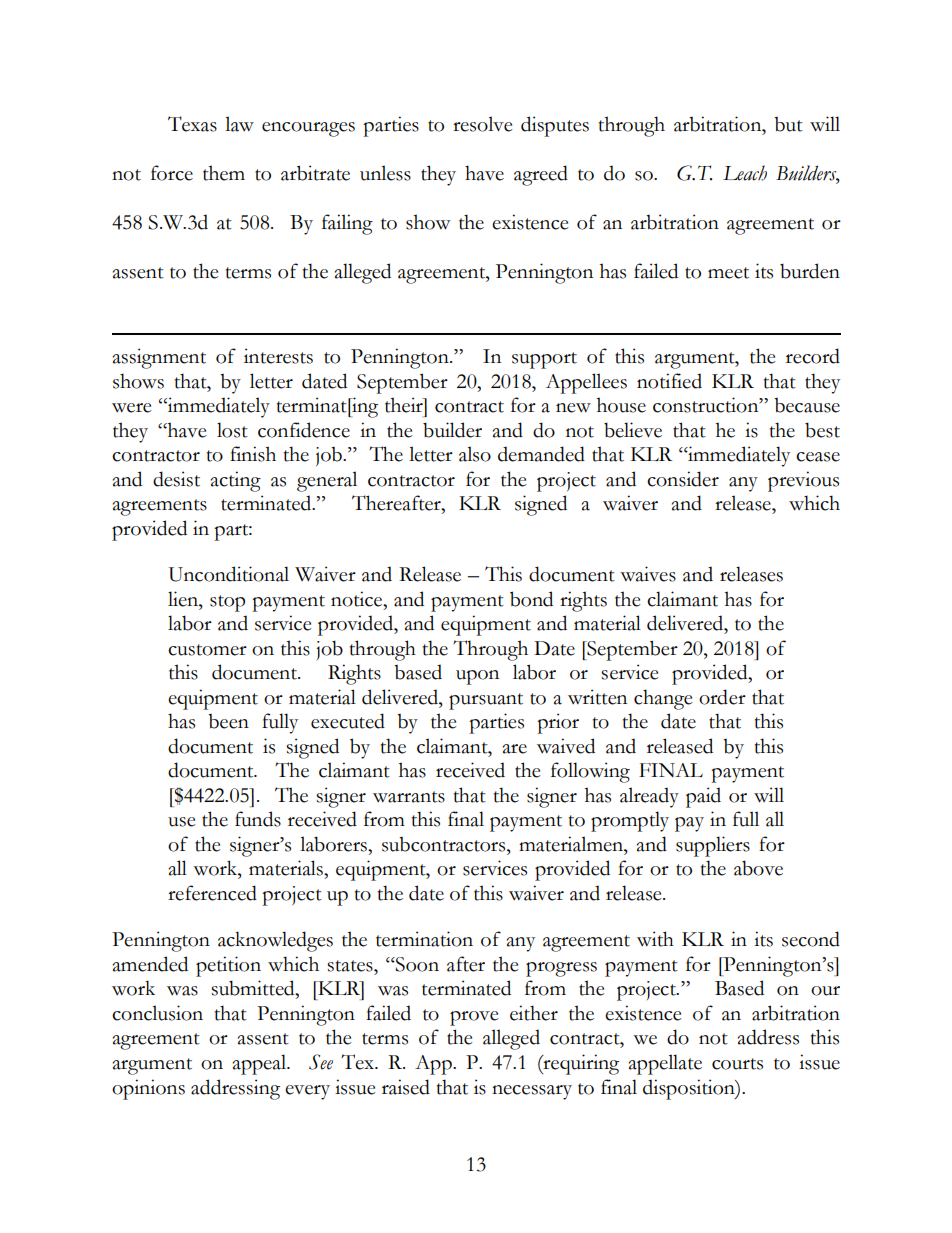 This document has width=952, height=1233. Describe the element at coordinates (474, 1018) in the document. I see `prove` at that location.
